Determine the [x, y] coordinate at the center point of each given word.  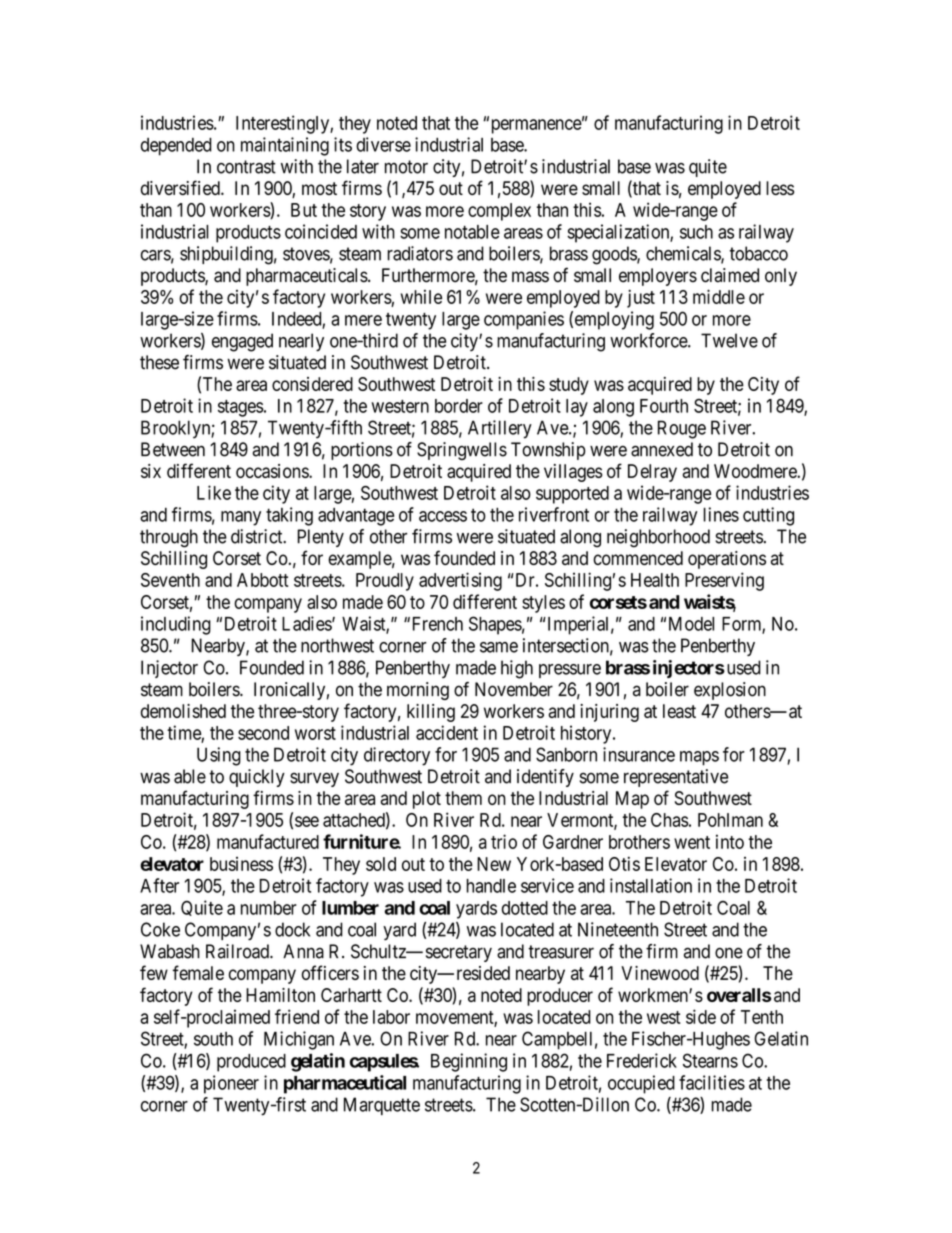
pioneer [231, 1084]
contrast [246, 167]
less [780, 188]
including [176, 625]
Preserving [724, 581]
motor [406, 167]
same [499, 647]
